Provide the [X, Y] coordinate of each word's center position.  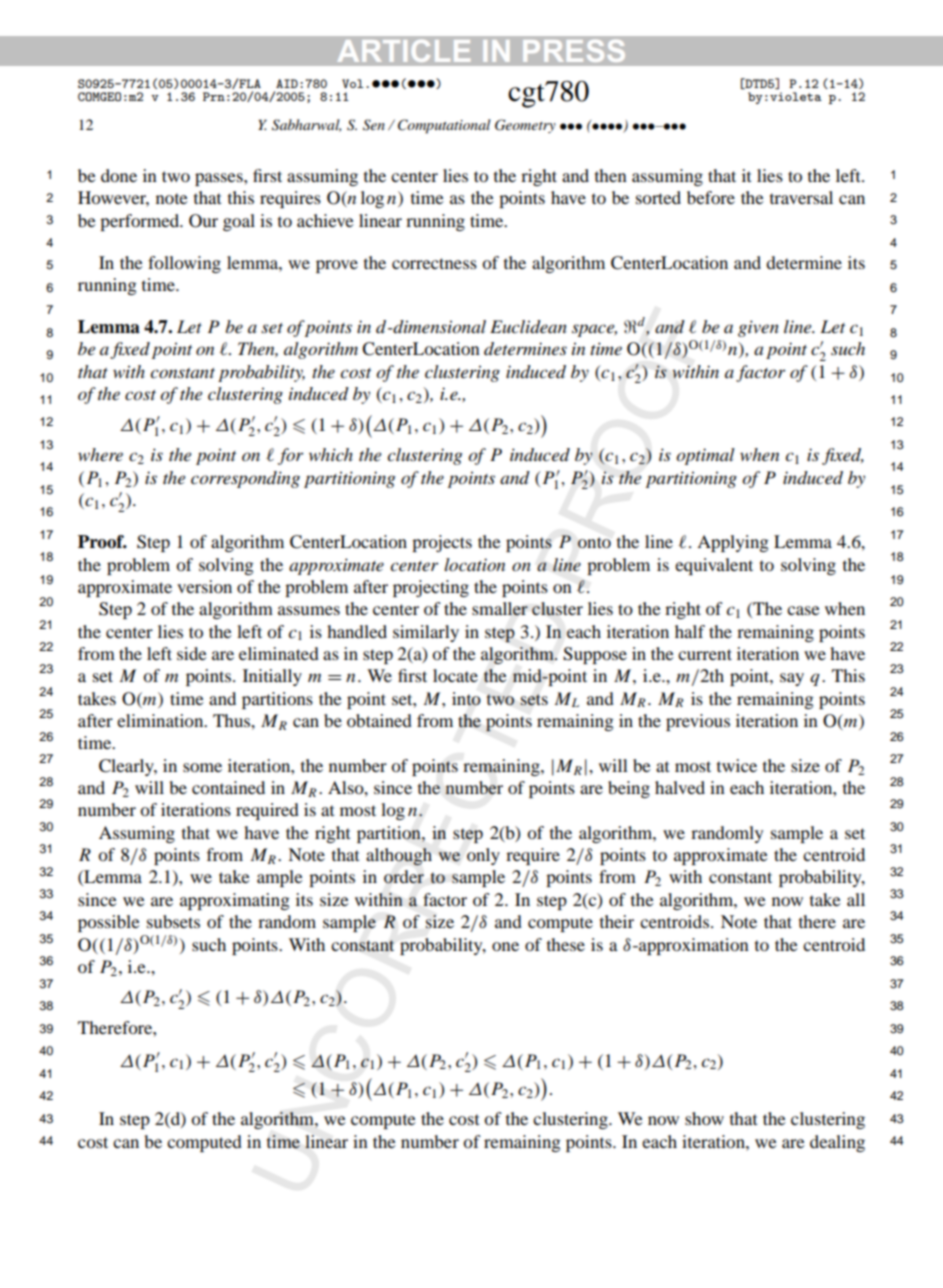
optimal [705, 456]
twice [737, 765]
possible [109, 923]
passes [220, 179]
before [711, 197]
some [202, 767]
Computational [444, 126]
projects [442, 543]
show [704, 1118]
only [483, 856]
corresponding [245, 479]
